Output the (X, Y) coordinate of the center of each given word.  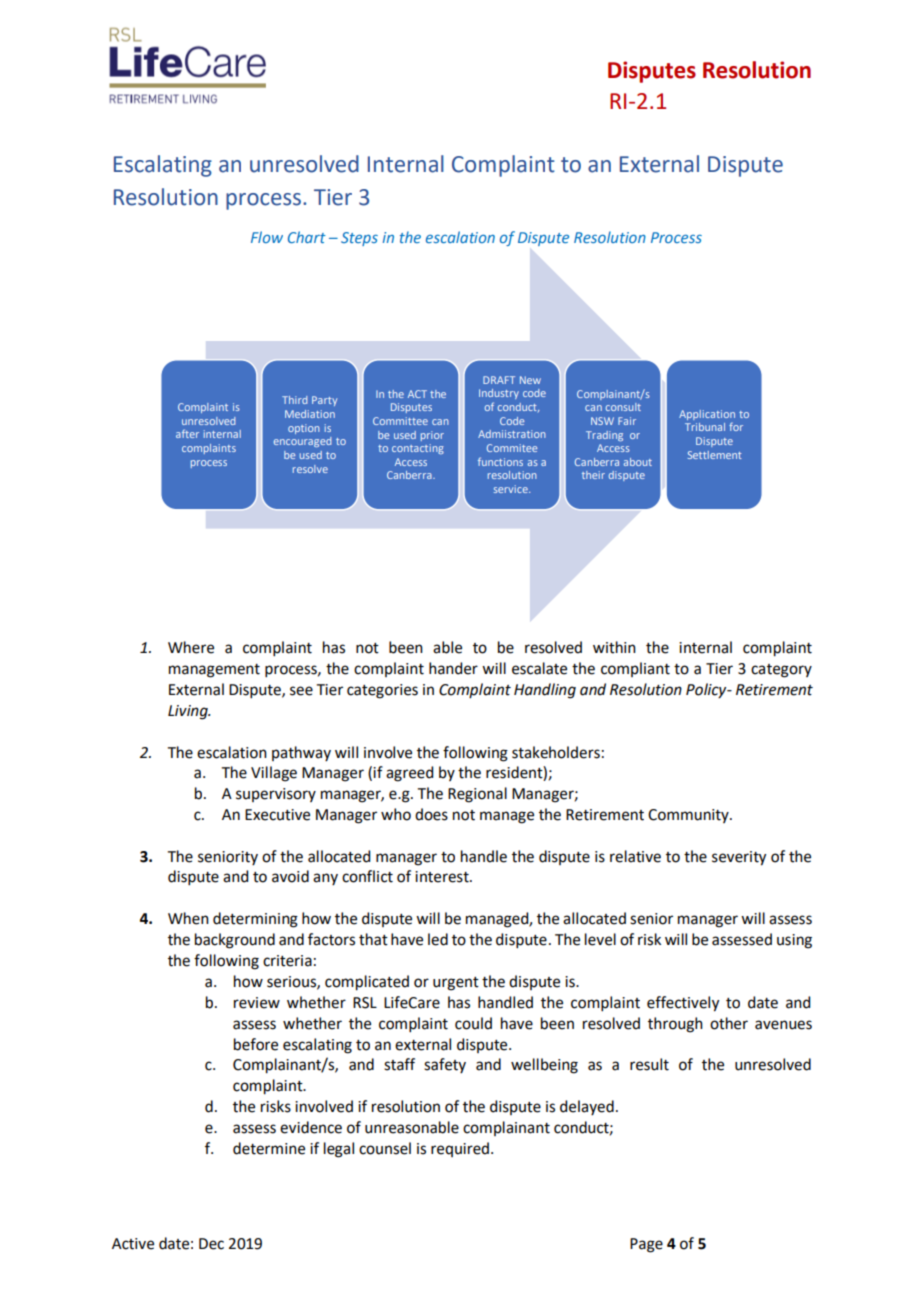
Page (646, 1245)
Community (689, 816)
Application (707, 415)
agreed (409, 774)
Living (189, 712)
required (460, 1149)
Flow (267, 237)
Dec (211, 1244)
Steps (359, 239)
